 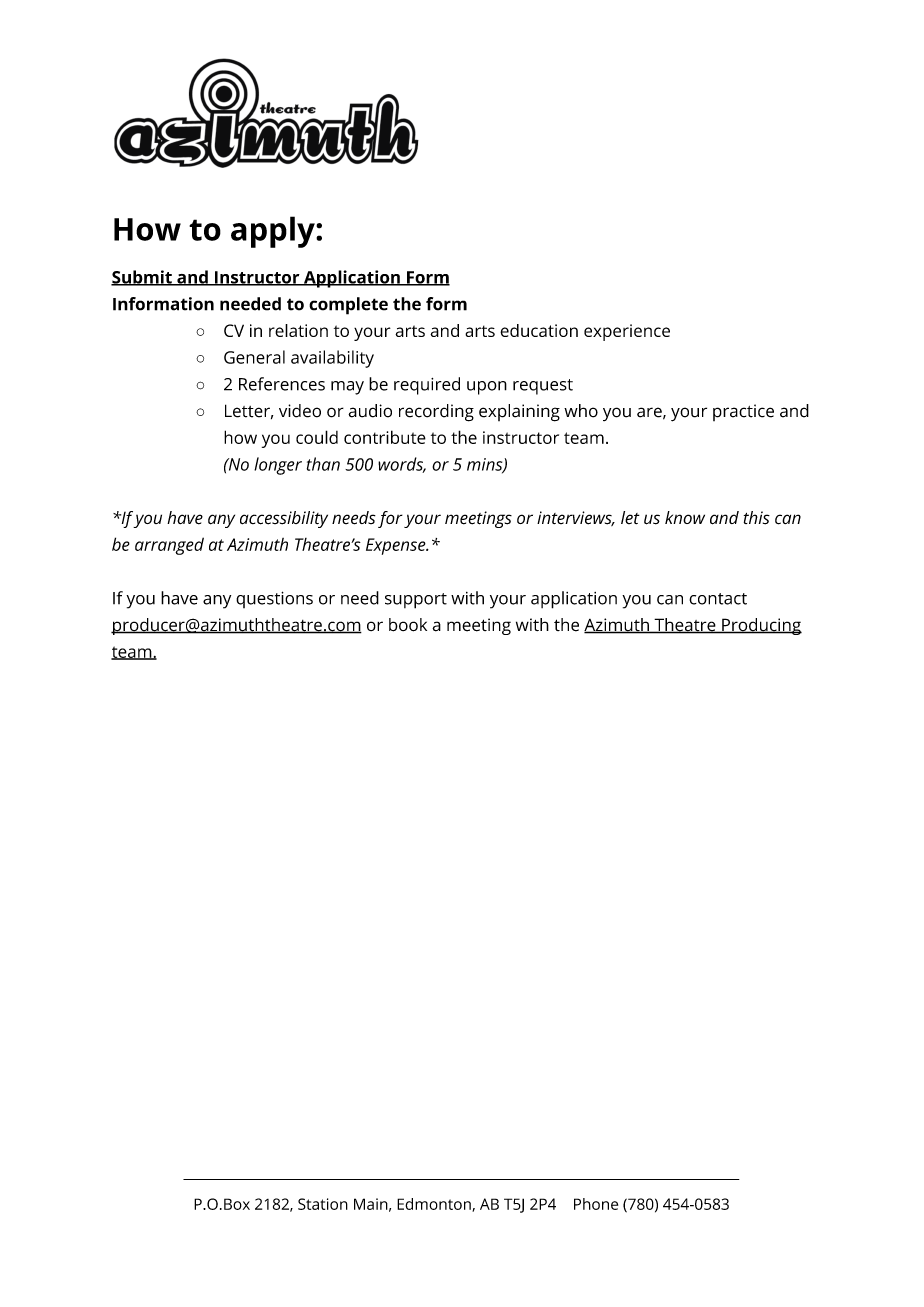 What do you see at coordinates (274, 599) in the page?
I see `questions` at bounding box center [274, 599].
